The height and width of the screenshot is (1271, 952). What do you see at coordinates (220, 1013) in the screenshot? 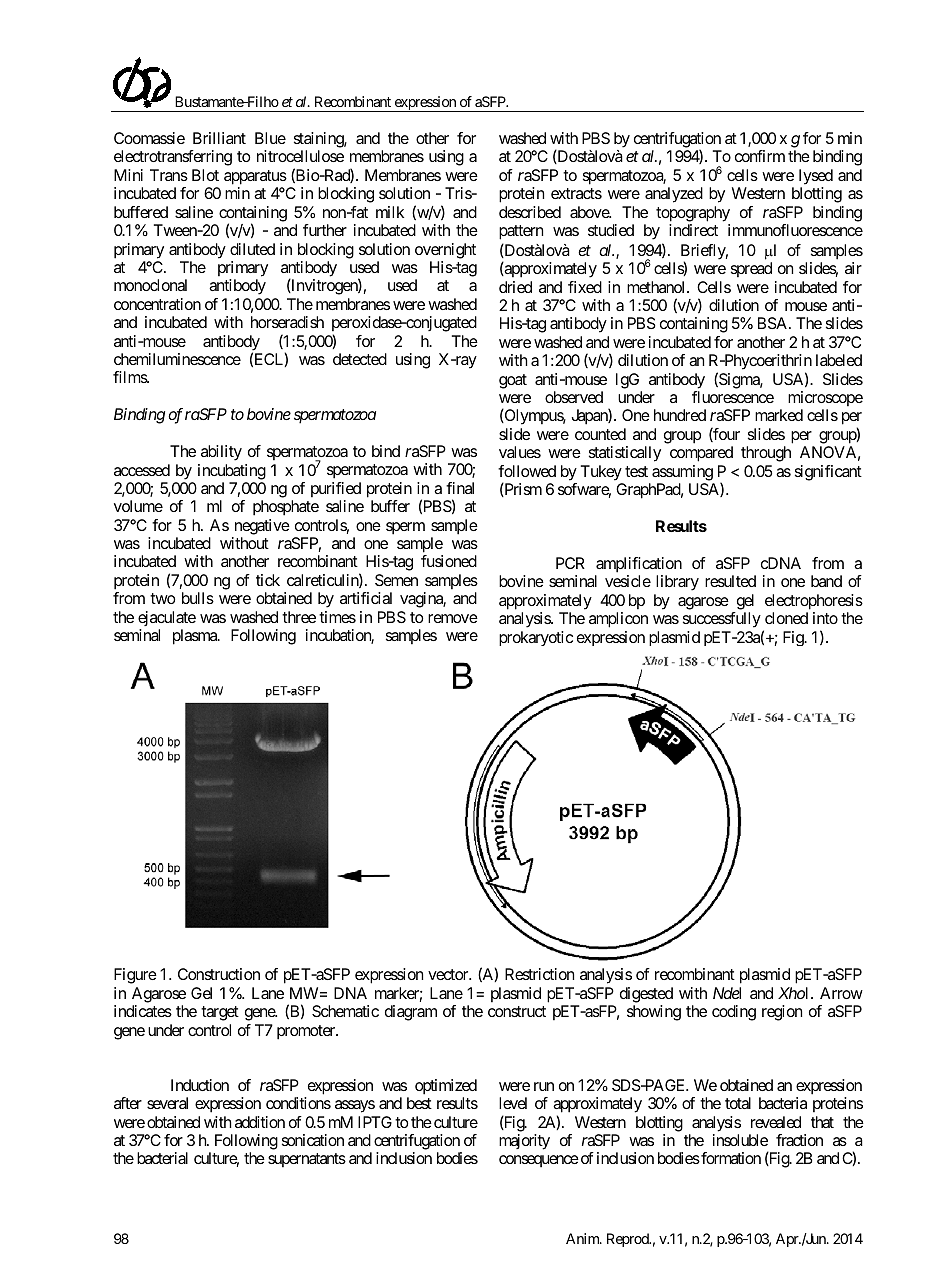
I see `target` at bounding box center [220, 1013].
